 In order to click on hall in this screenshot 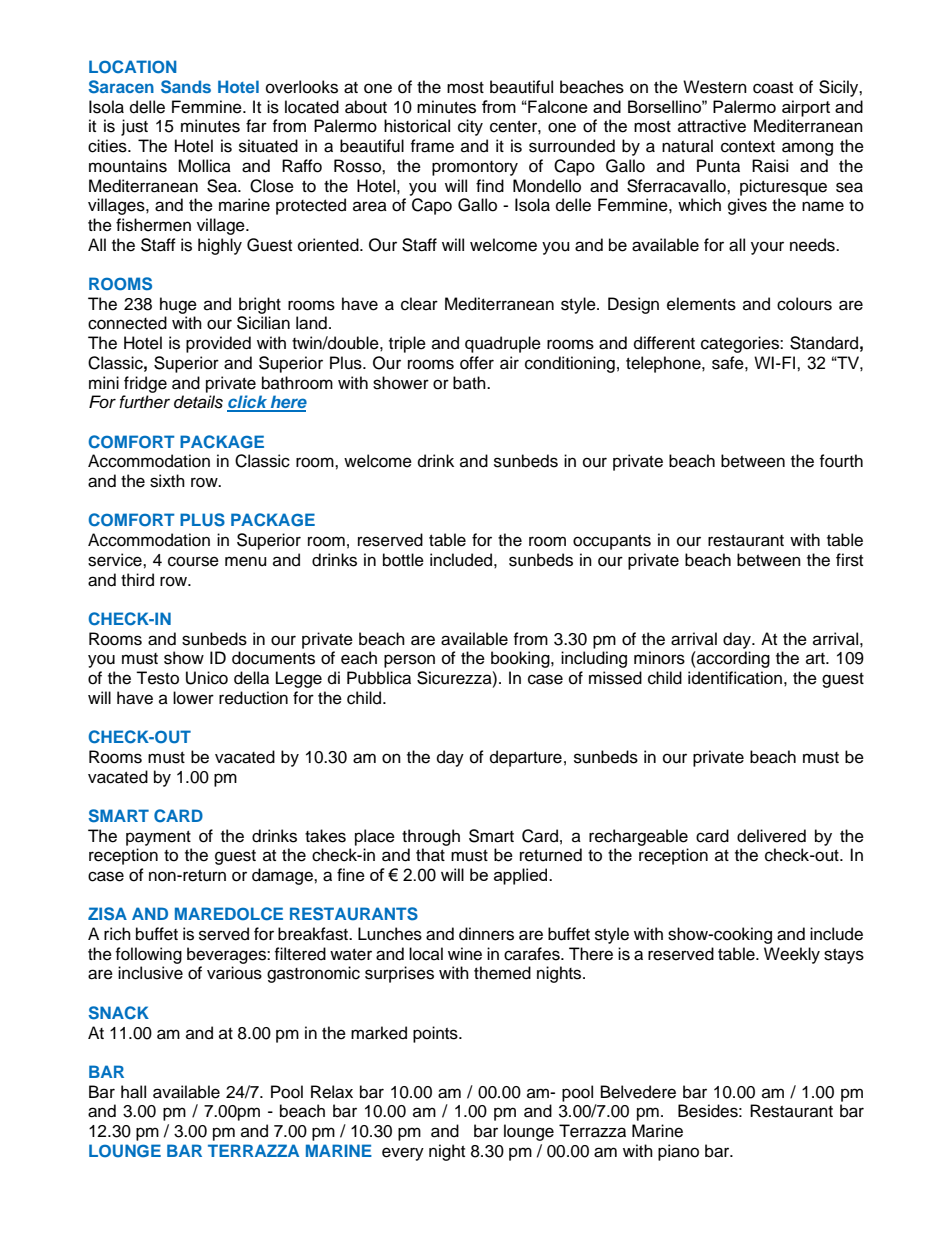, I will do `click(133, 1092)`.
